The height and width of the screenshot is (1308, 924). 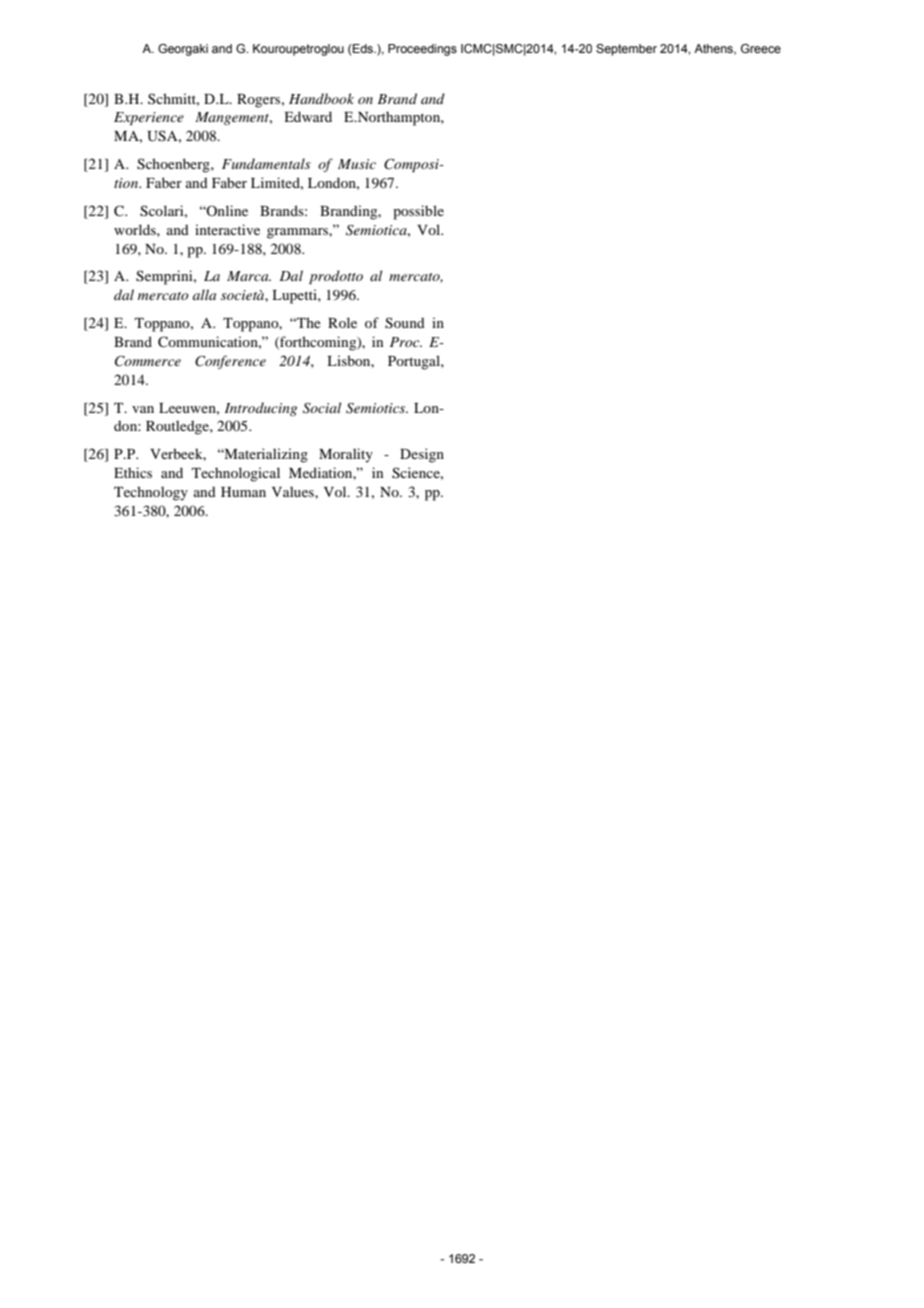 What do you see at coordinates (418, 212) in the screenshot?
I see `possible` at bounding box center [418, 212].
